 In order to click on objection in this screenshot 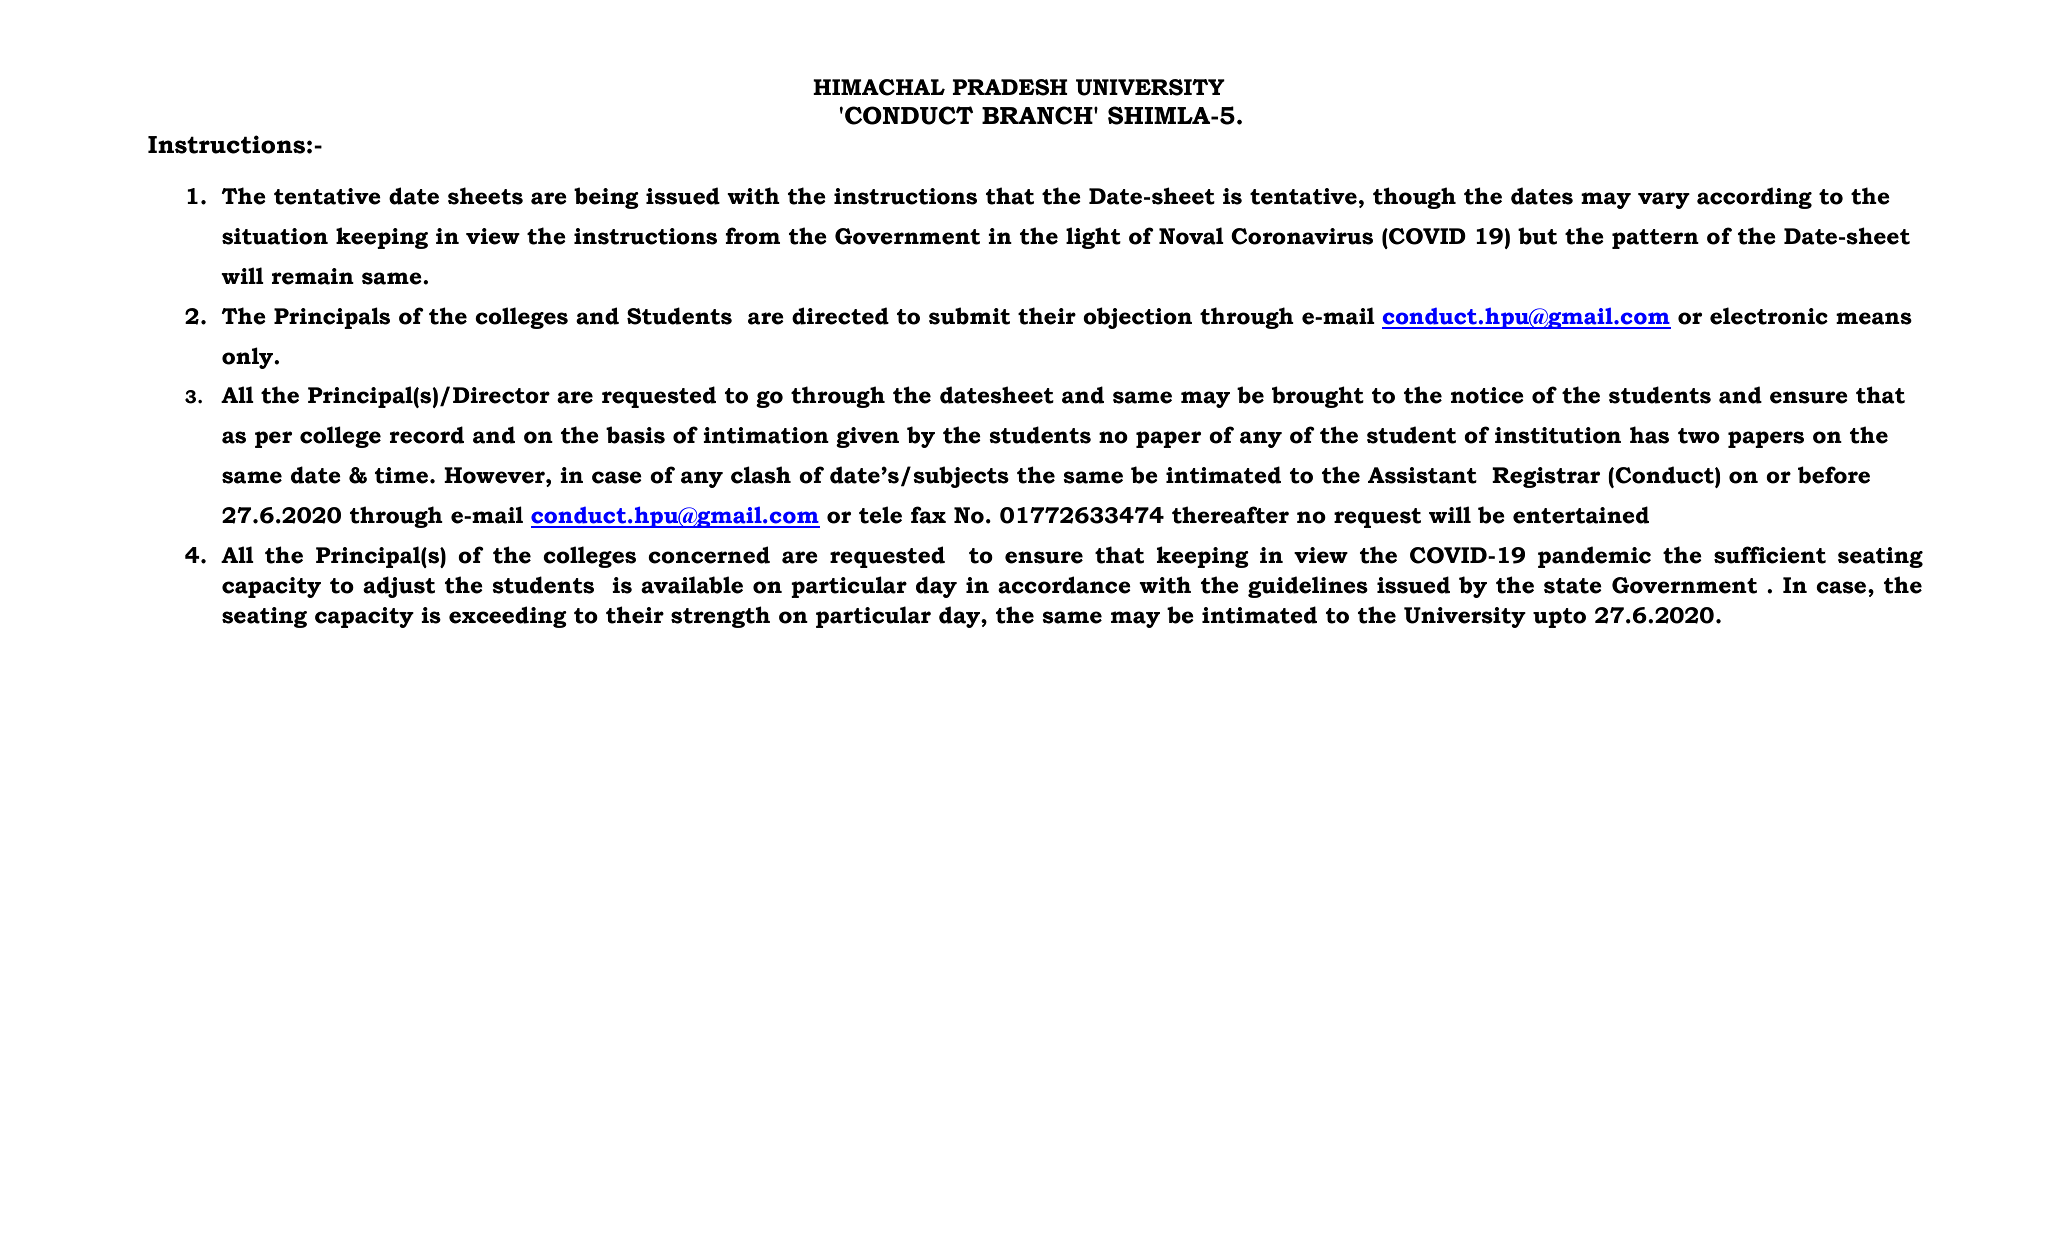, I will do `click(1137, 318)`.
